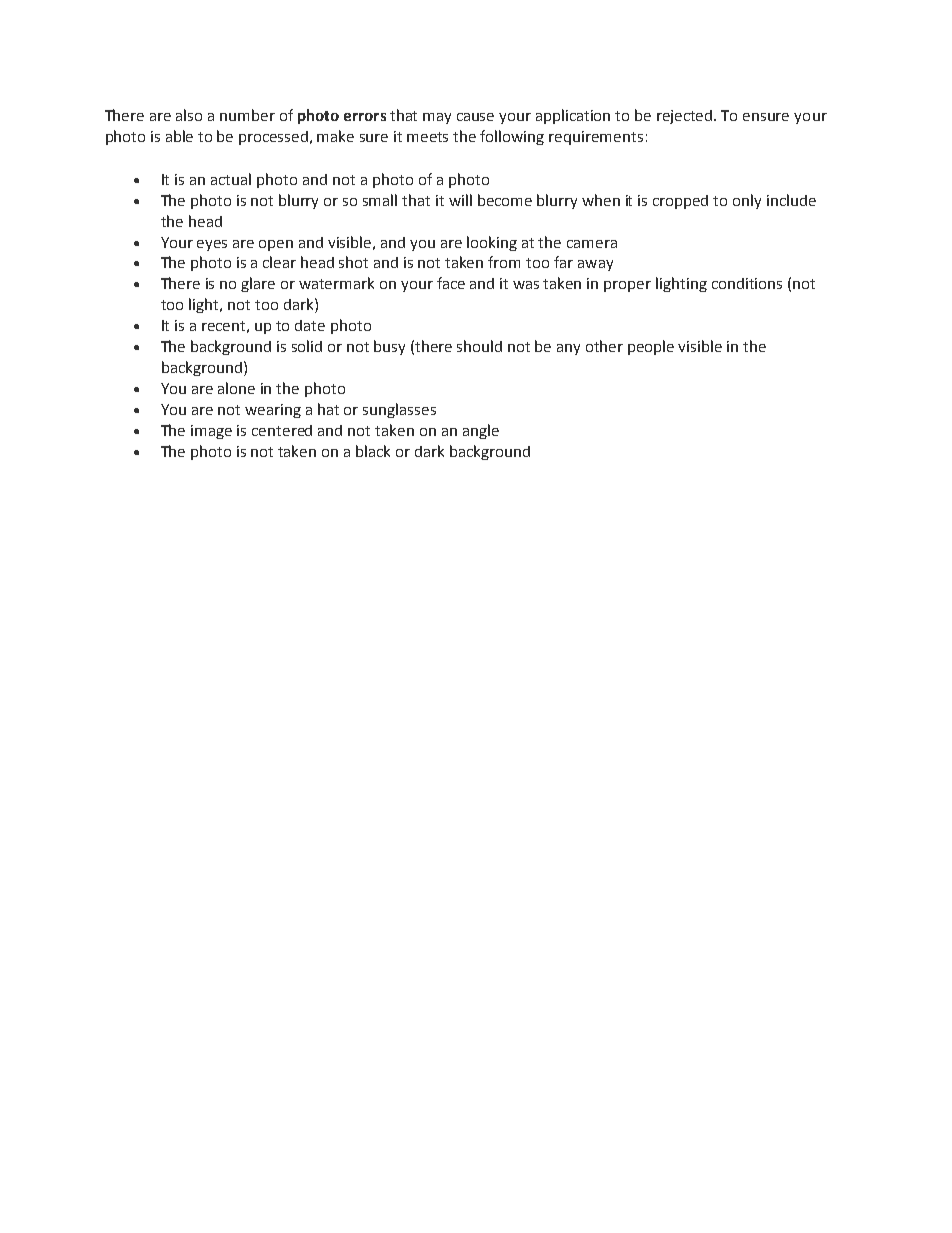  Describe the element at coordinates (568, 349) in the document. I see `any` at that location.
